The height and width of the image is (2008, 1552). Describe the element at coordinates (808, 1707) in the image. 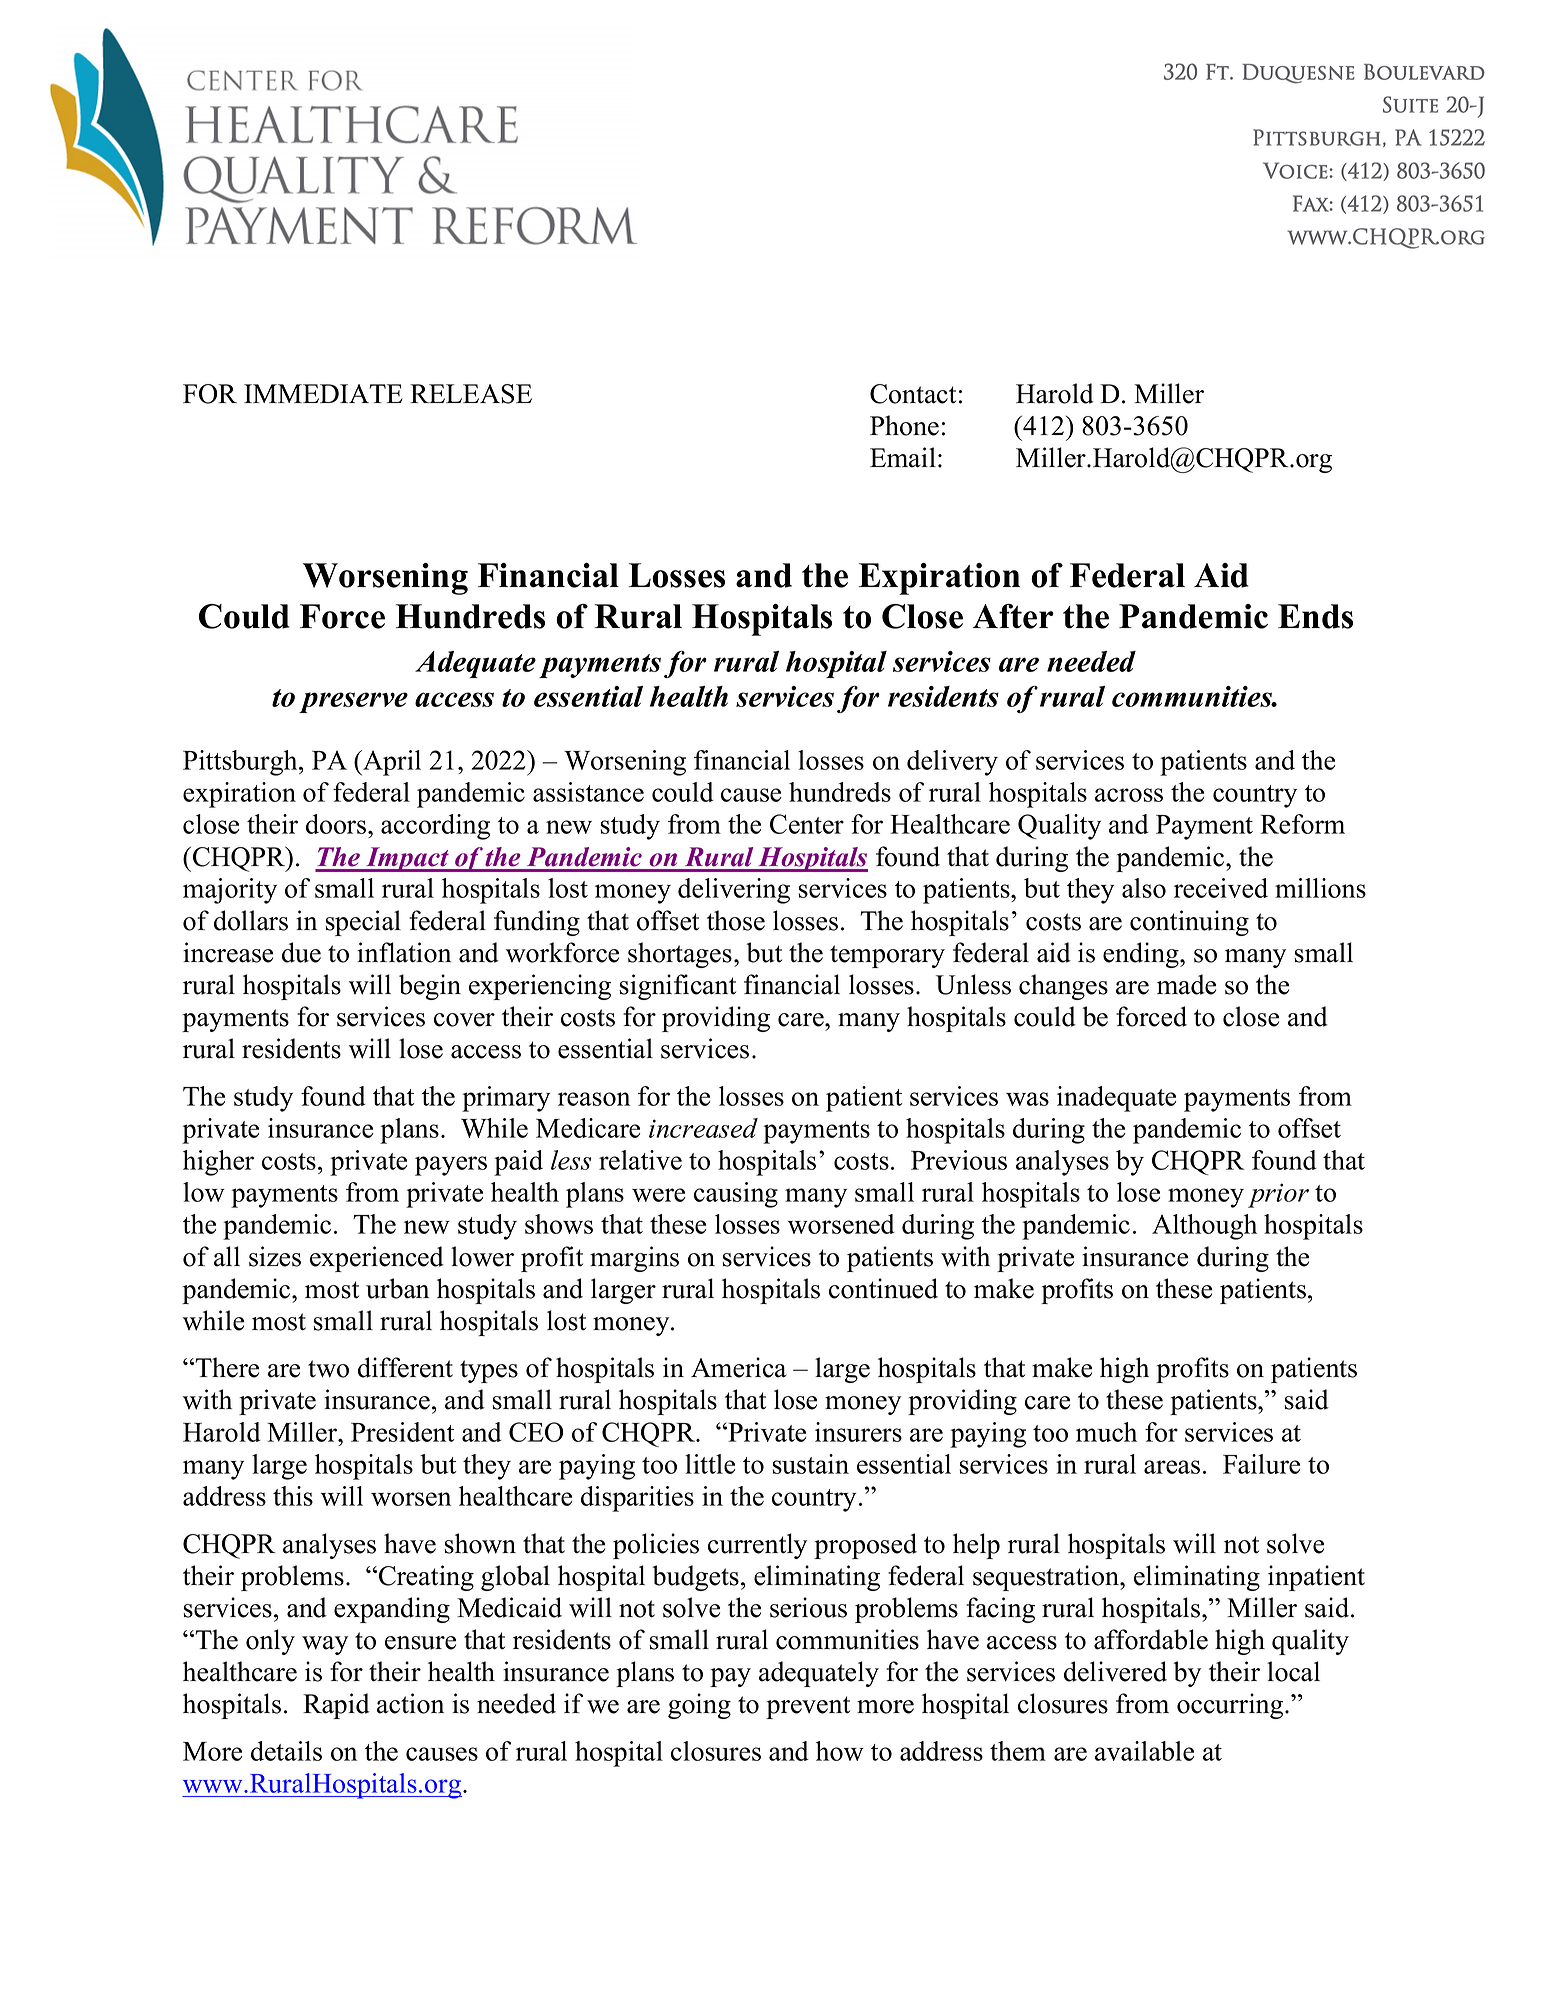

I see `prevent` at that location.
